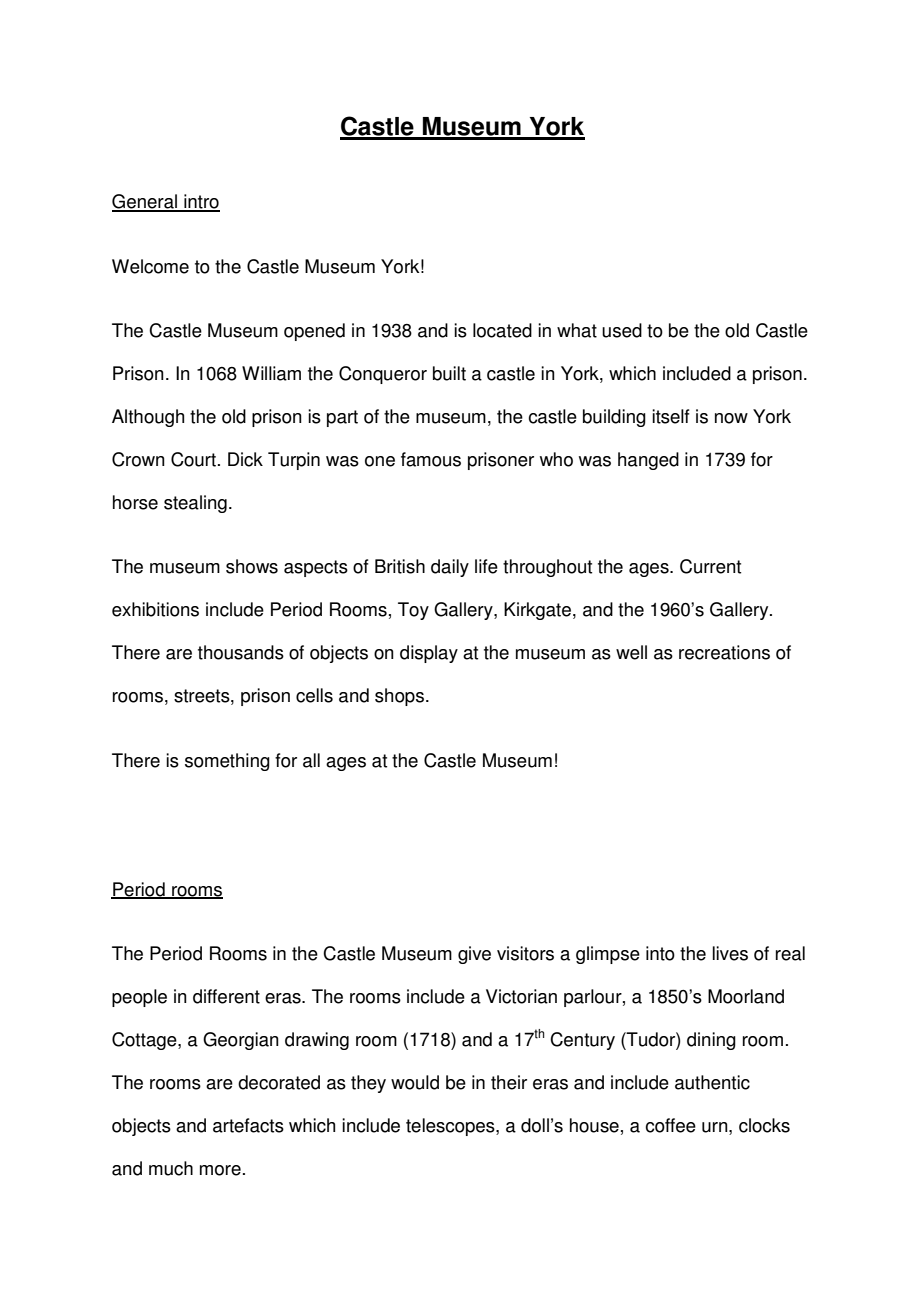 The height and width of the page is (1308, 924). What do you see at coordinates (241, 652) in the page?
I see `thousands` at bounding box center [241, 652].
